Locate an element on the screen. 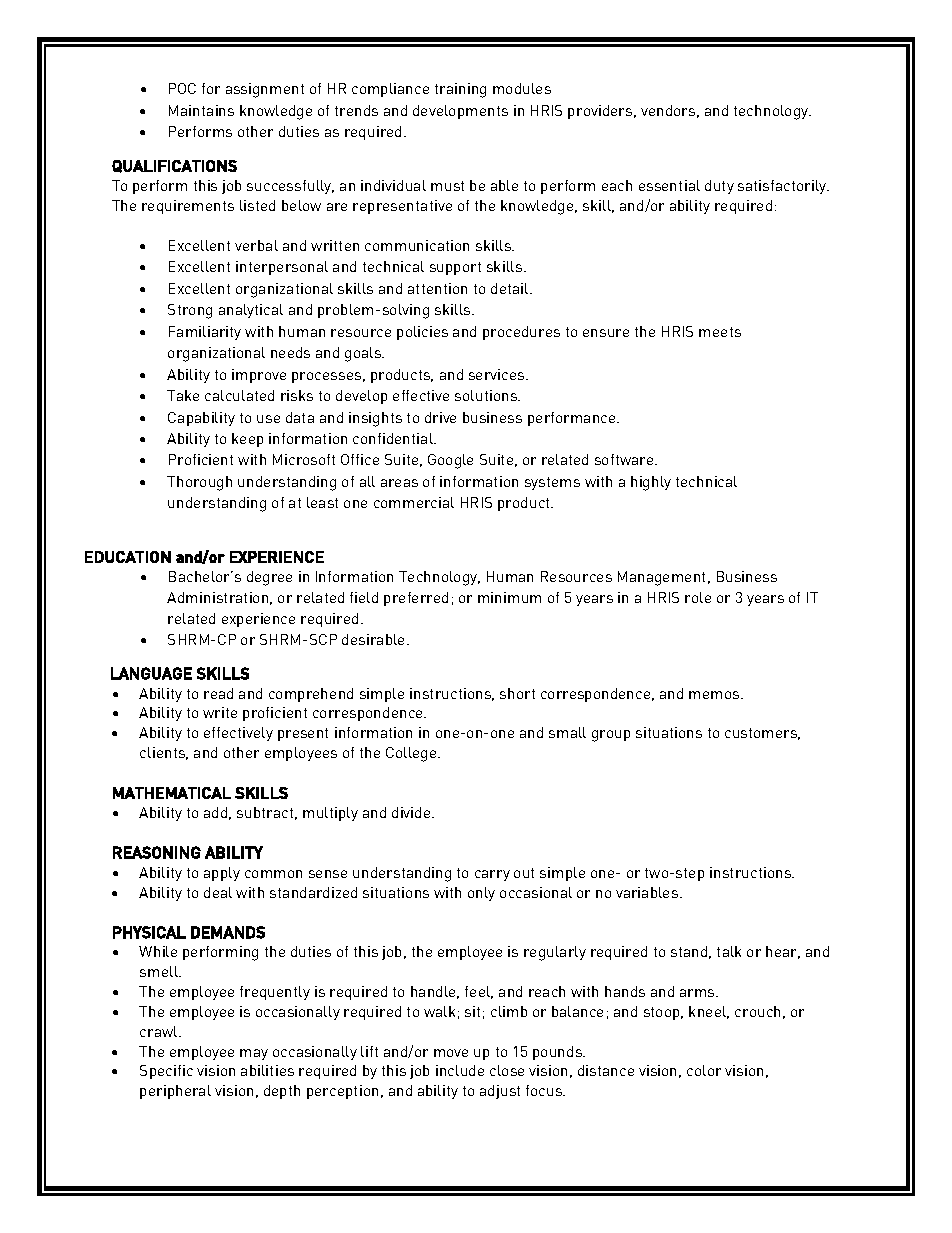 This screenshot has width=952, height=1233. keep is located at coordinates (247, 440).
